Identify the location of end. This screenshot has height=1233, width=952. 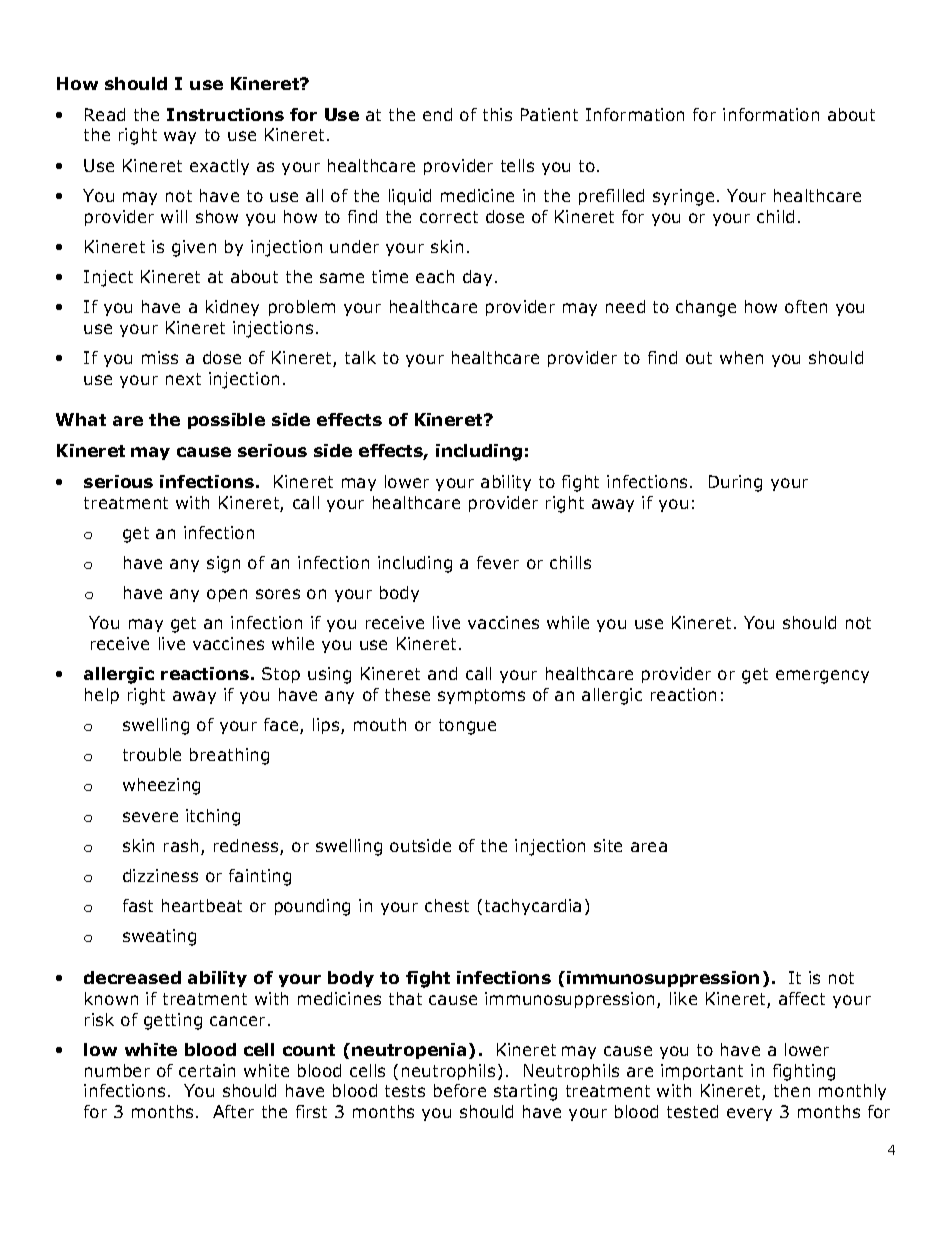
(437, 114).
